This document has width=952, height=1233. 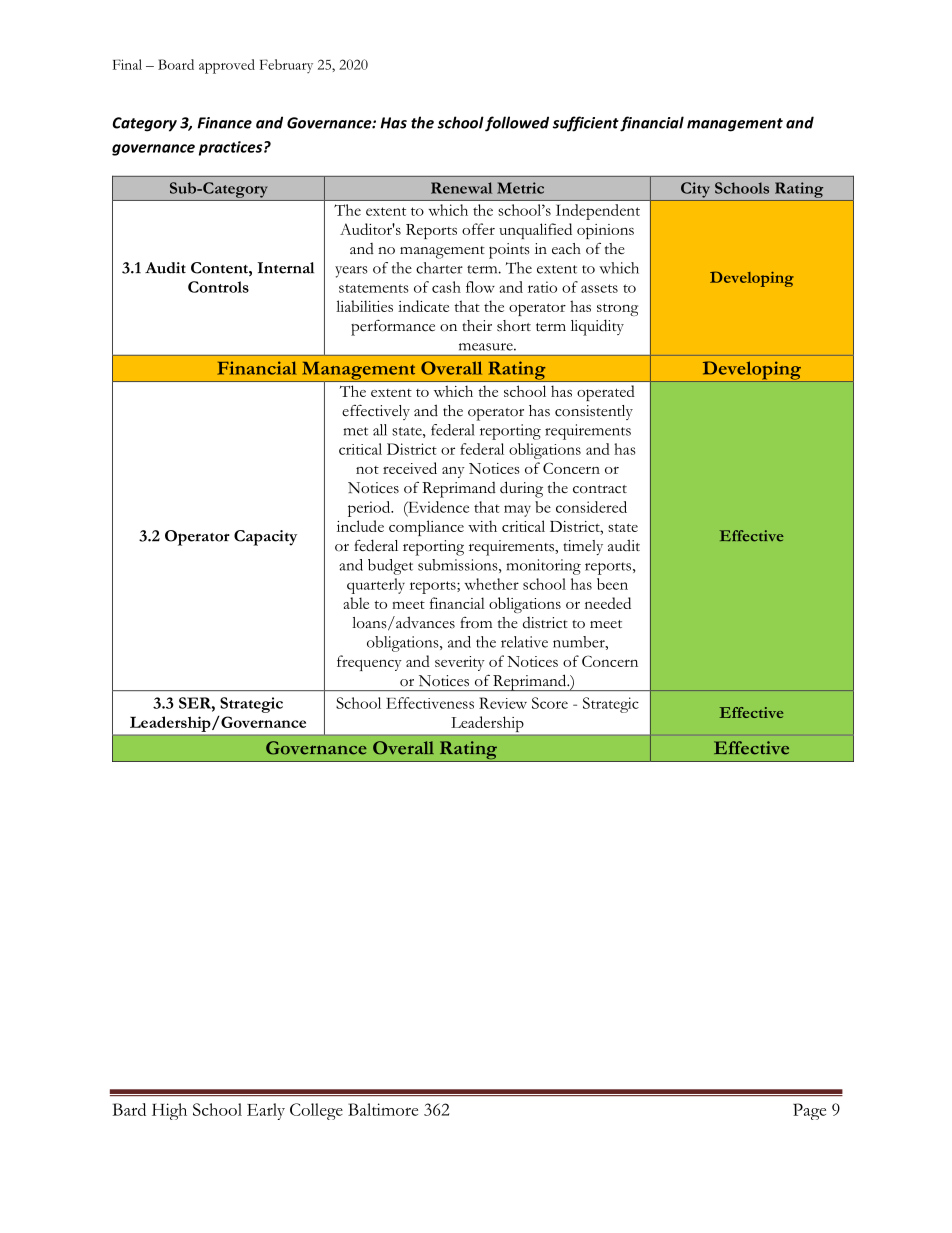 What do you see at coordinates (169, 1111) in the document?
I see `High` at bounding box center [169, 1111].
